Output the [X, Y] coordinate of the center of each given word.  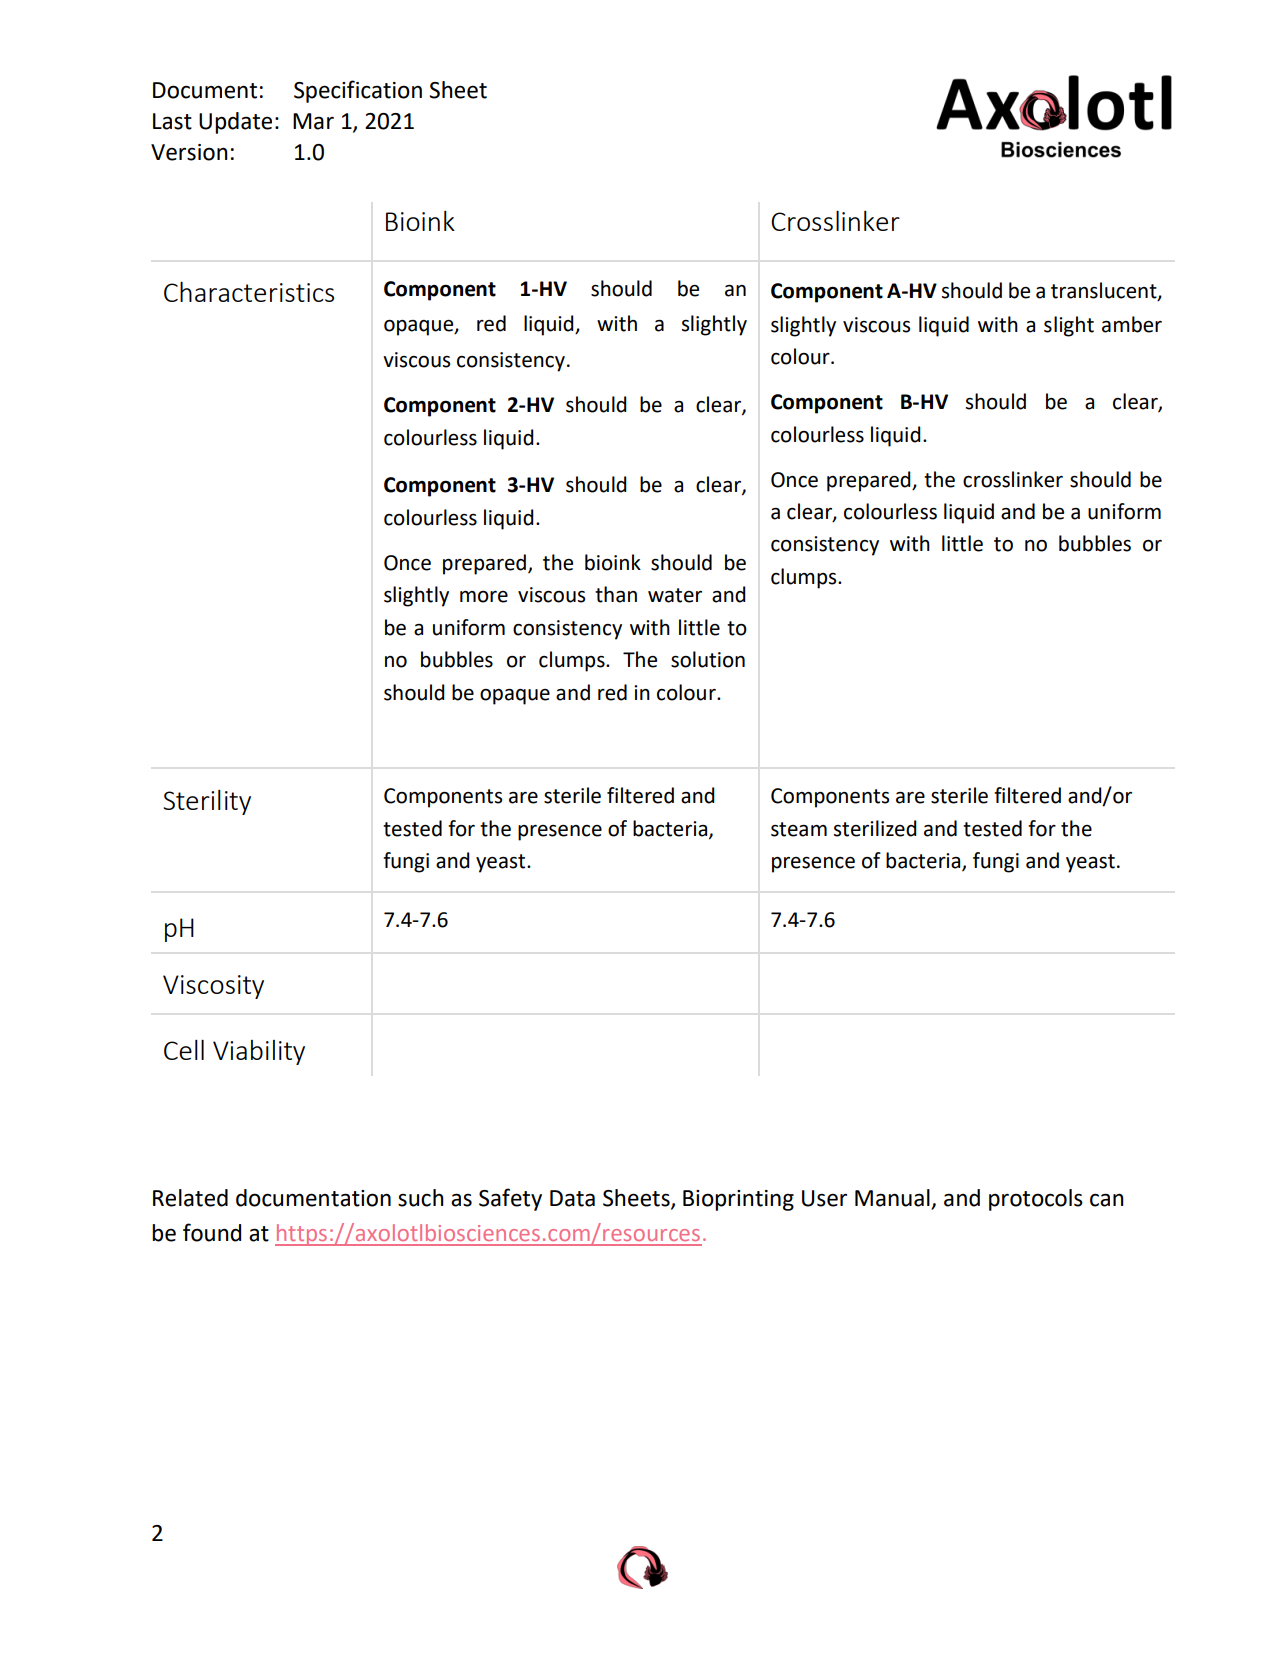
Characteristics [249, 291]
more [484, 597]
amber [1132, 324]
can [1107, 1200]
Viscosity [213, 987]
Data [572, 1198]
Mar [313, 121]
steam [799, 829]
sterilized [875, 828]
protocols [1036, 1200]
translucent [1105, 291]
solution [708, 659]
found [212, 1232]
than [616, 594]
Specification [358, 91]
